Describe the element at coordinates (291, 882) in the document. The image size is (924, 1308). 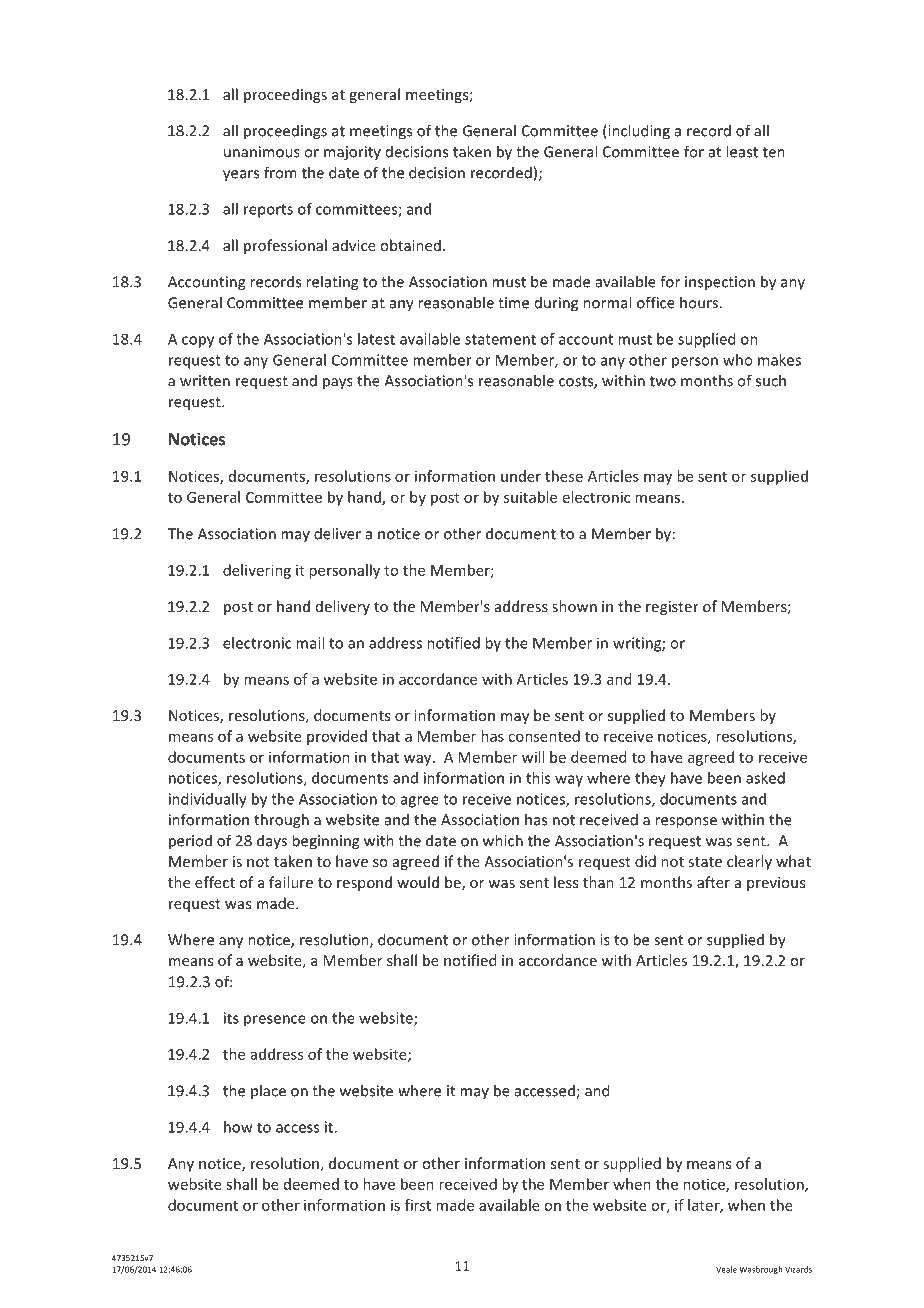
I see `failure` at that location.
